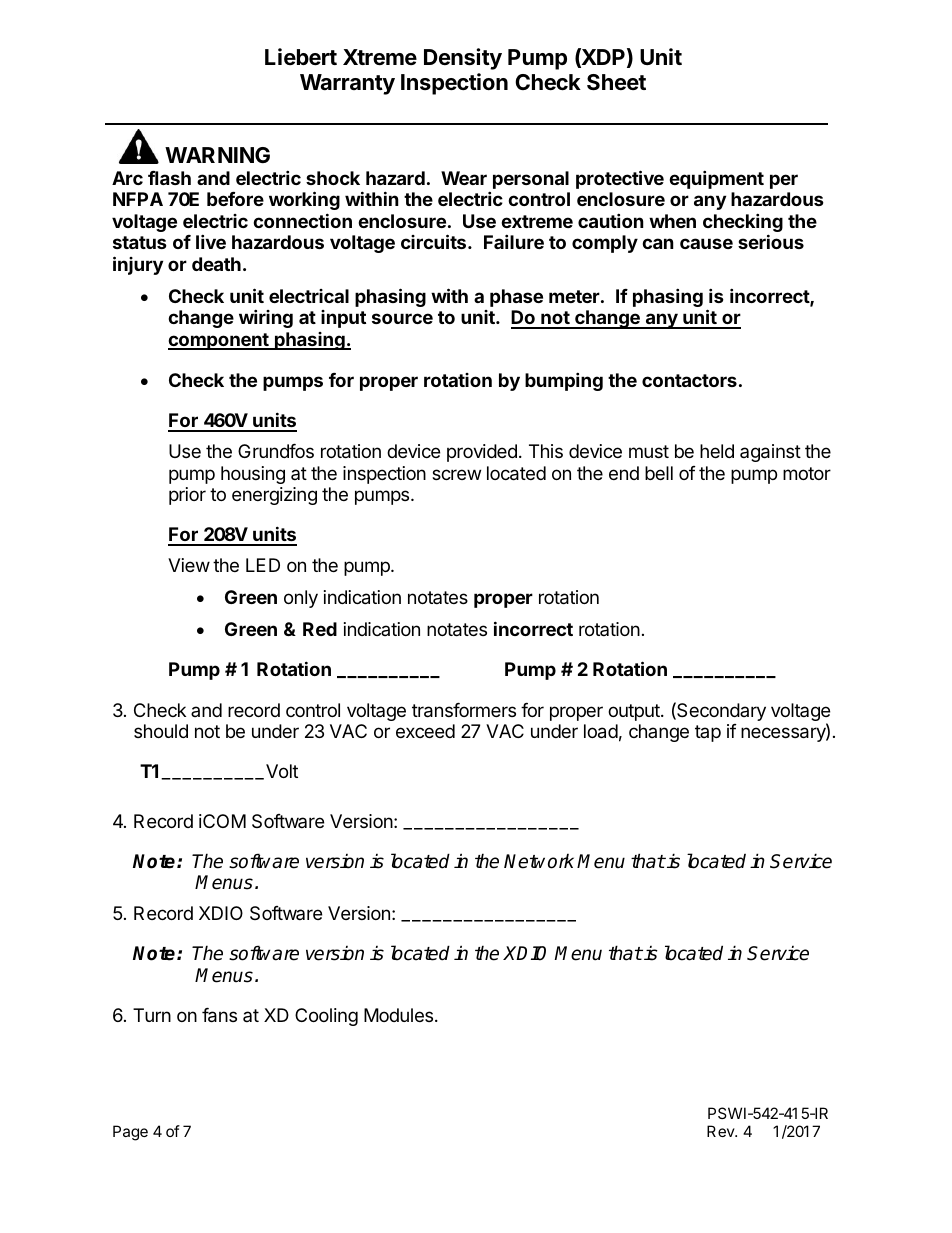 The width and height of the image is (952, 1233). Describe the element at coordinates (659, 473) in the image. I see `bell` at that location.
